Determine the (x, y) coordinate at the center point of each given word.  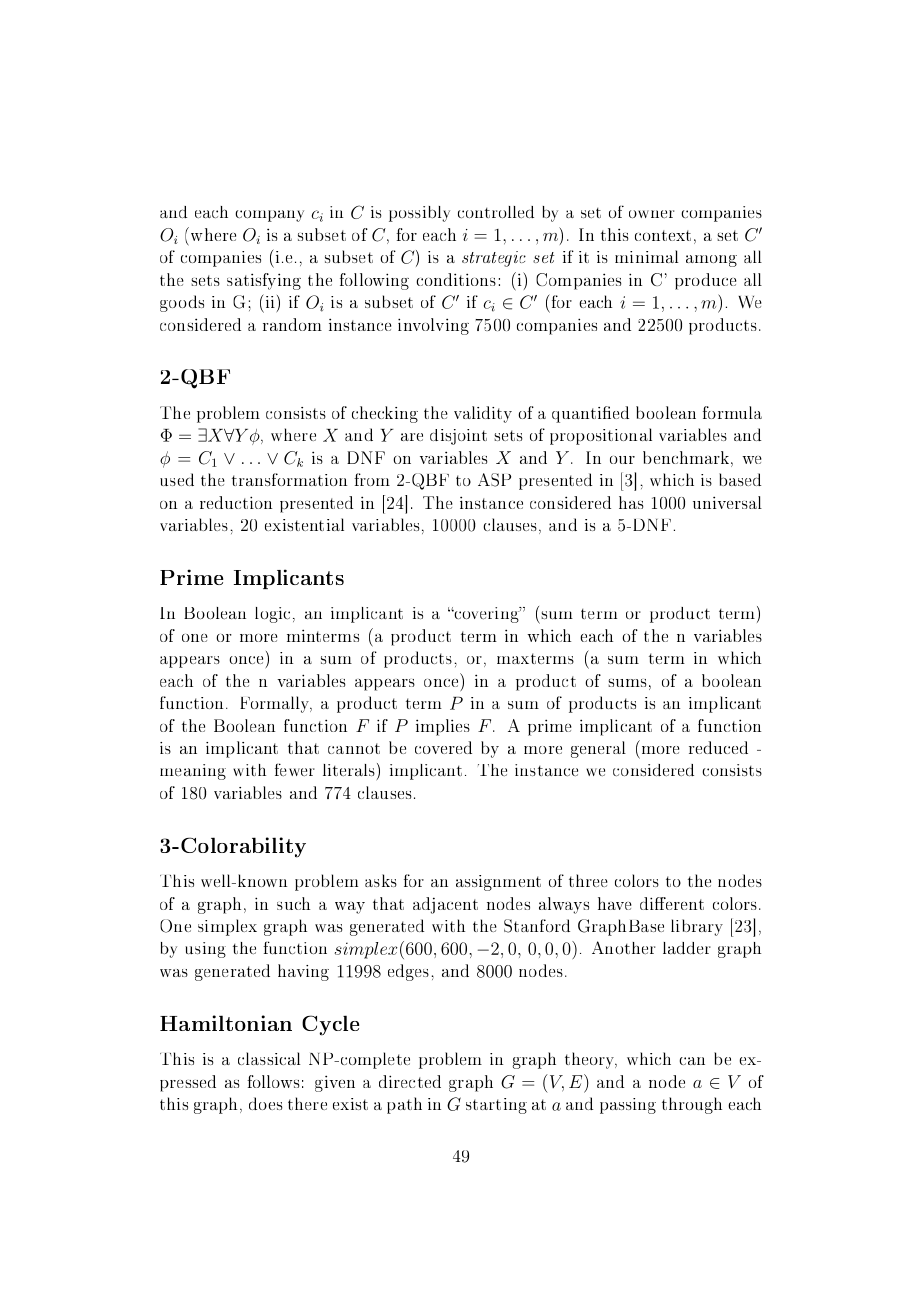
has (631, 502)
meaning (193, 772)
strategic (494, 259)
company (269, 216)
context (663, 235)
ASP (494, 480)
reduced (718, 747)
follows (273, 1081)
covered (443, 747)
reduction (236, 502)
